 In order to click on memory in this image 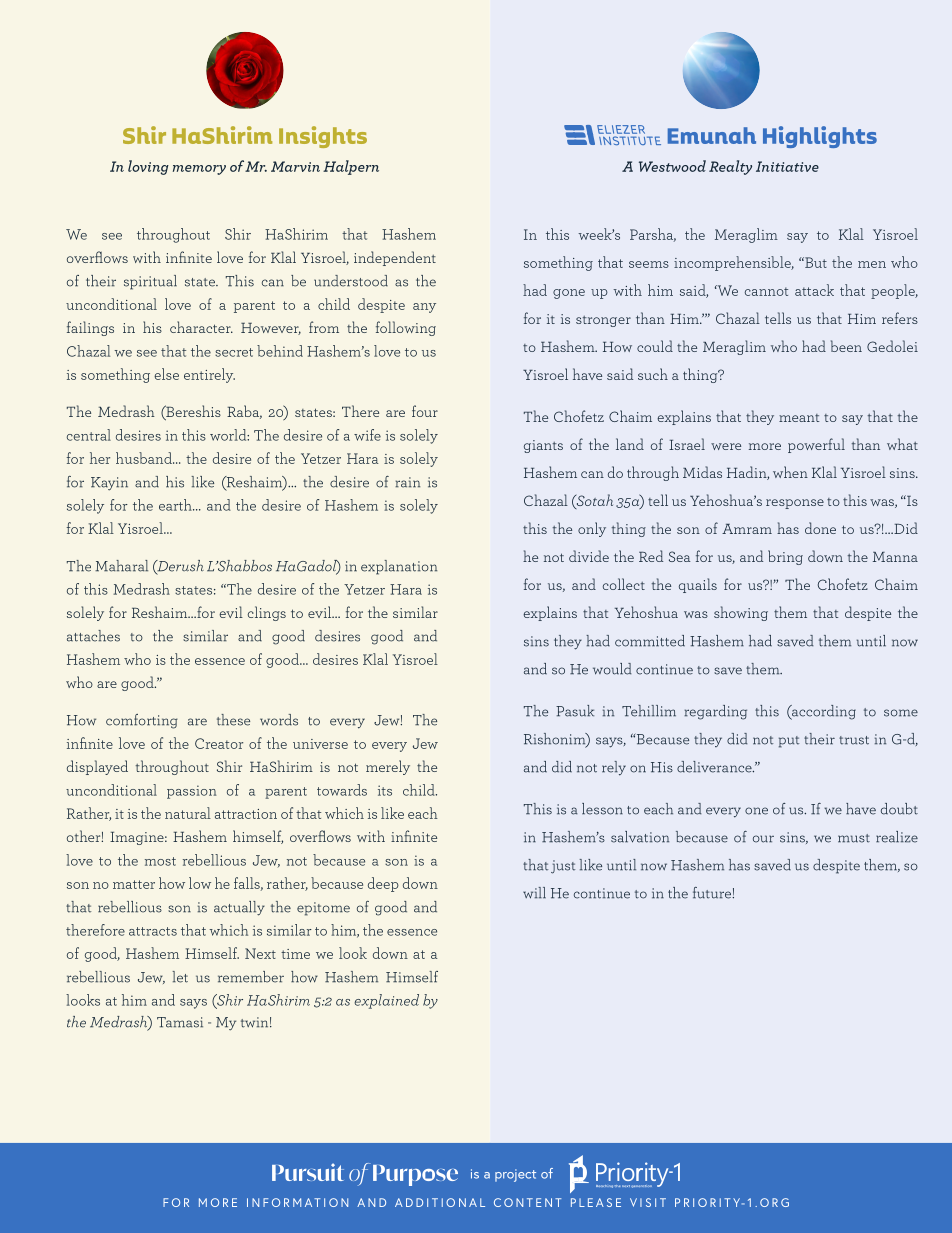, I will do `click(199, 170)`.
